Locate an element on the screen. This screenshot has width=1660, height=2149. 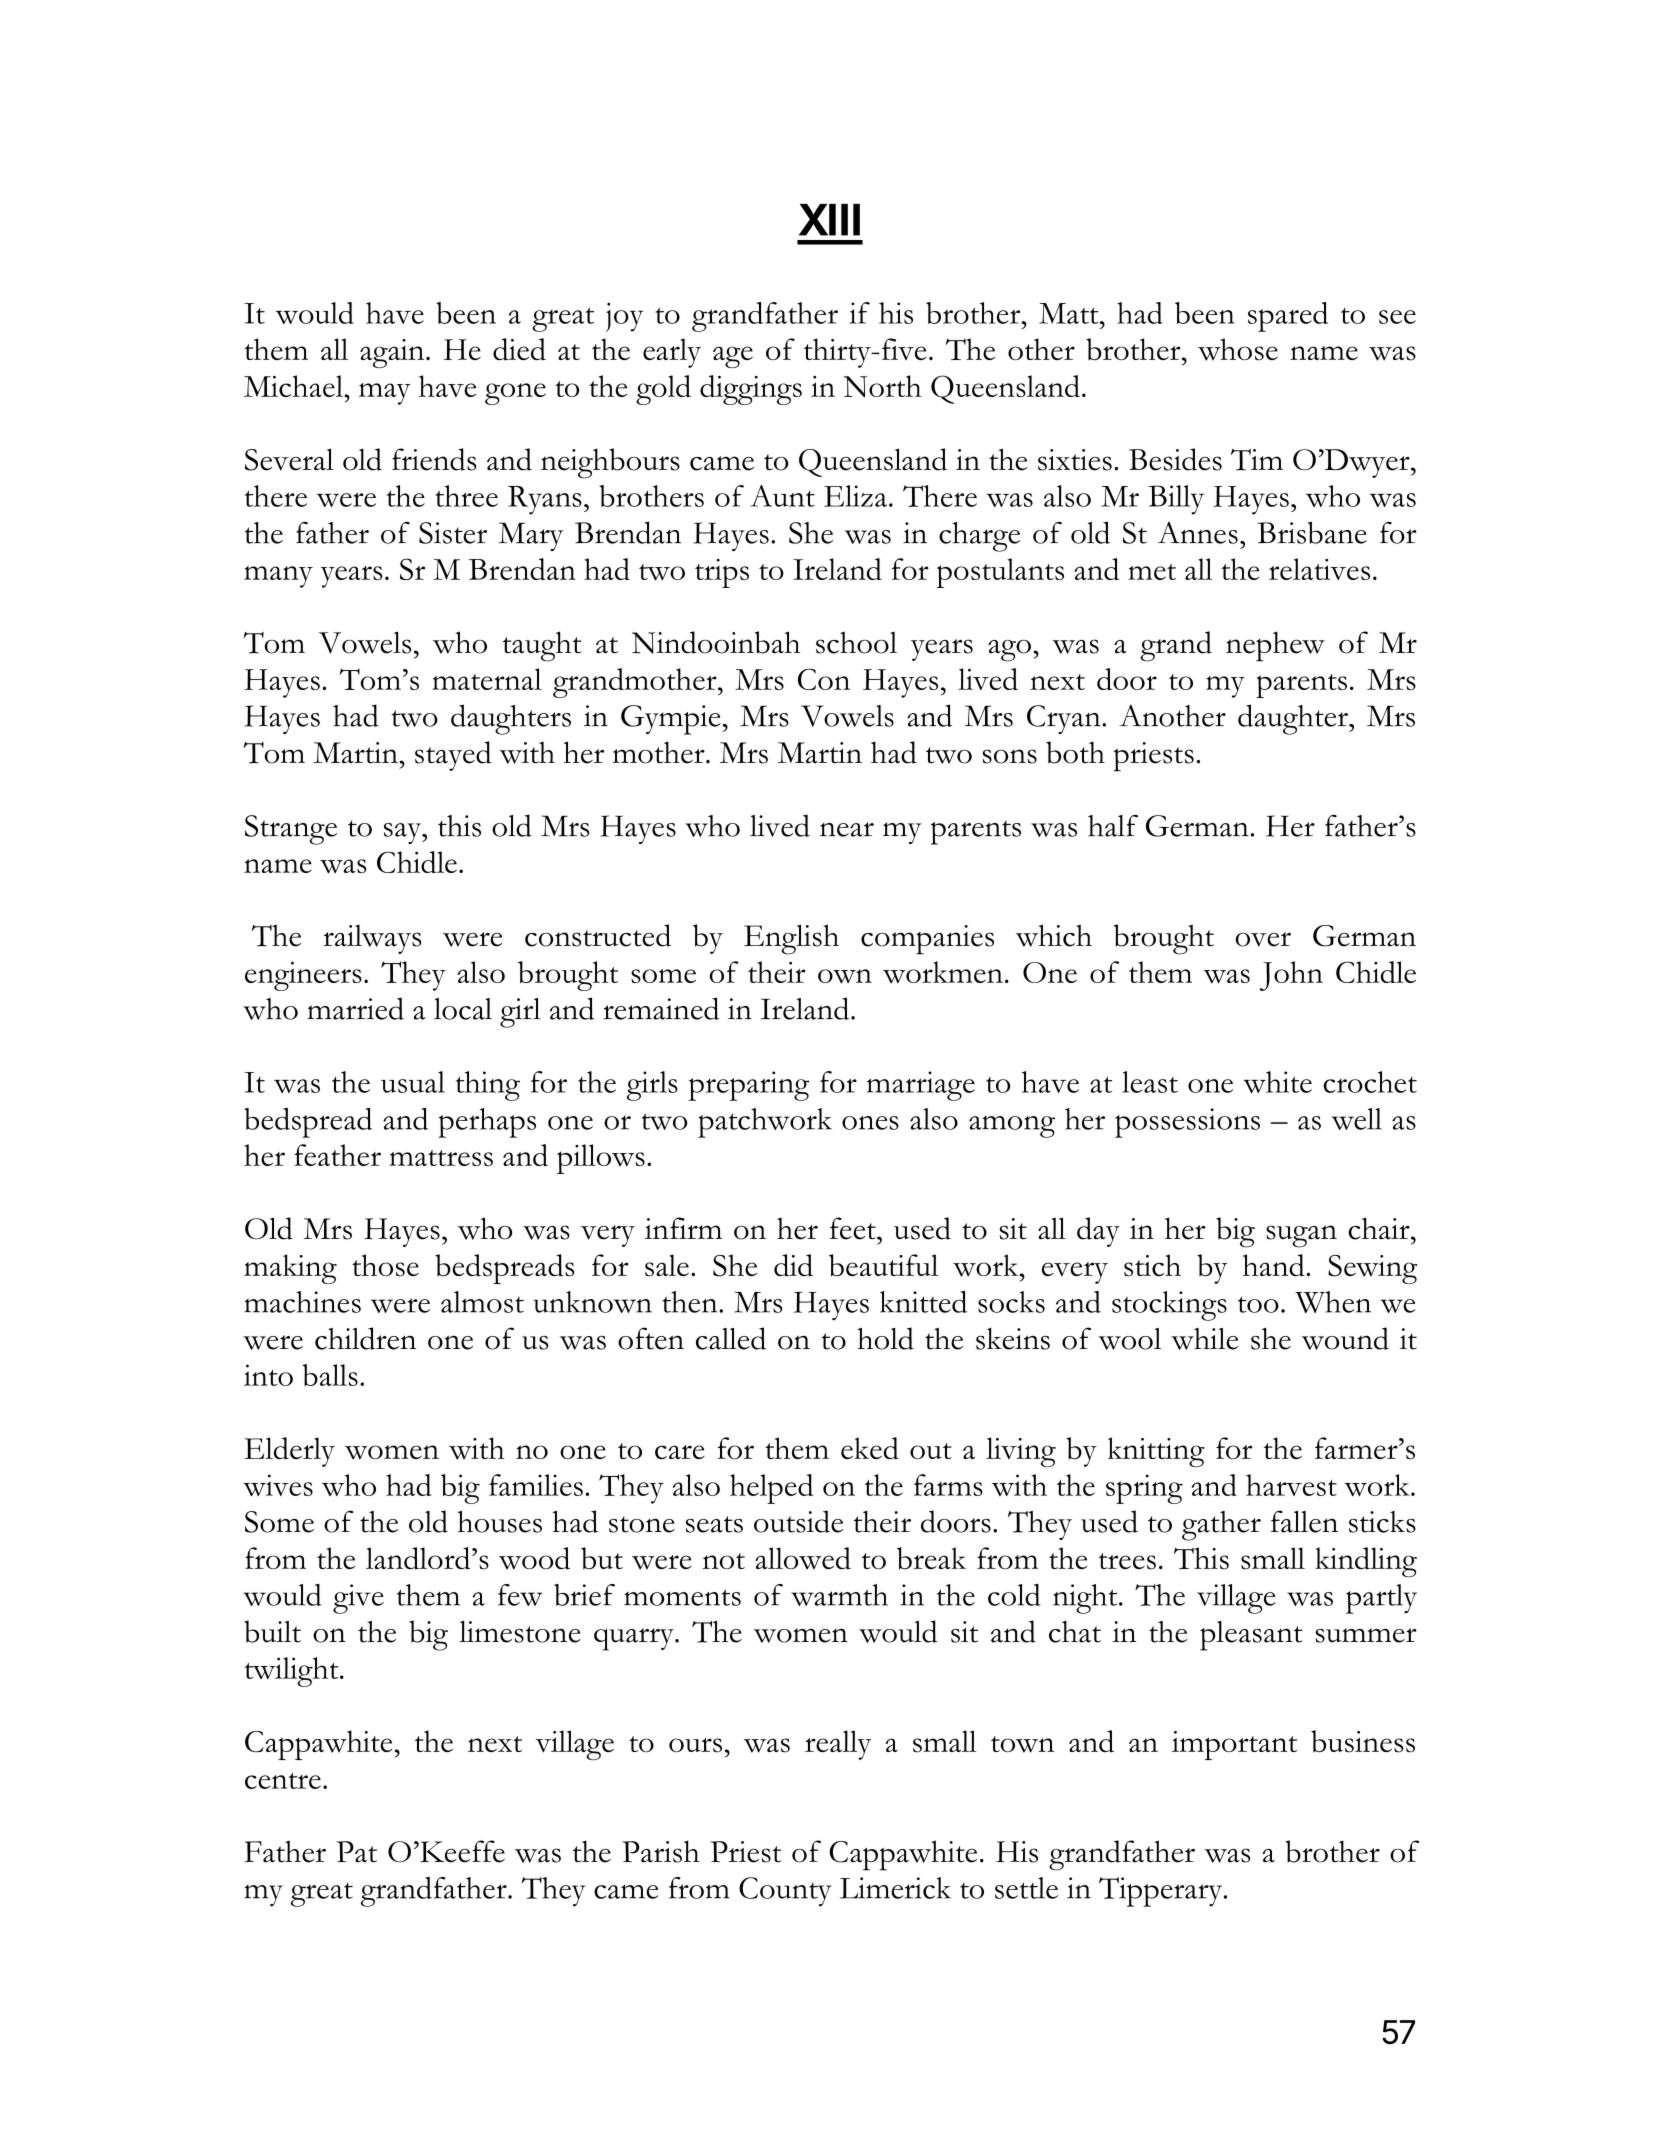
XIII is located at coordinates (829, 220).
